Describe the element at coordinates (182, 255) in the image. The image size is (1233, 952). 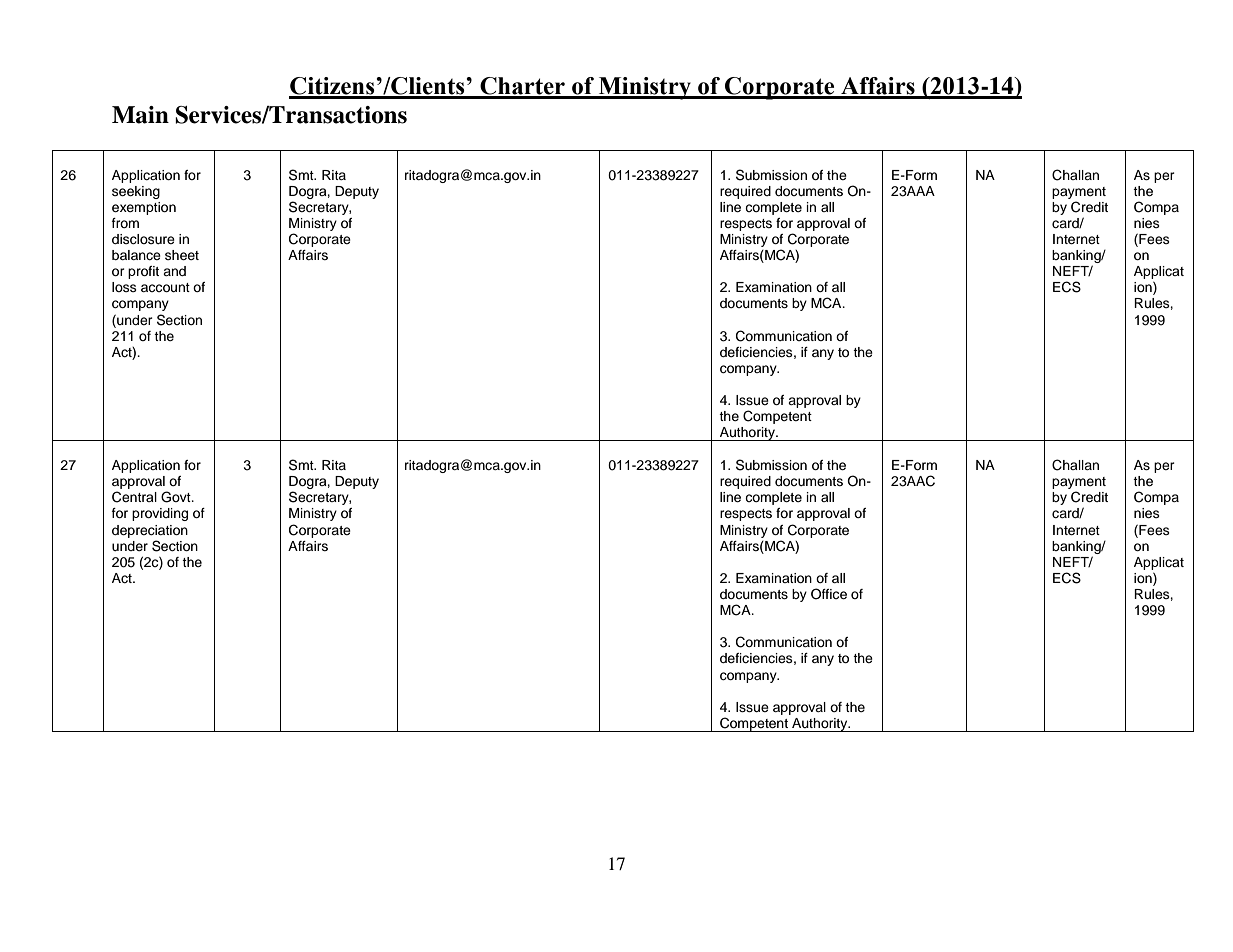
I see `sheet` at that location.
